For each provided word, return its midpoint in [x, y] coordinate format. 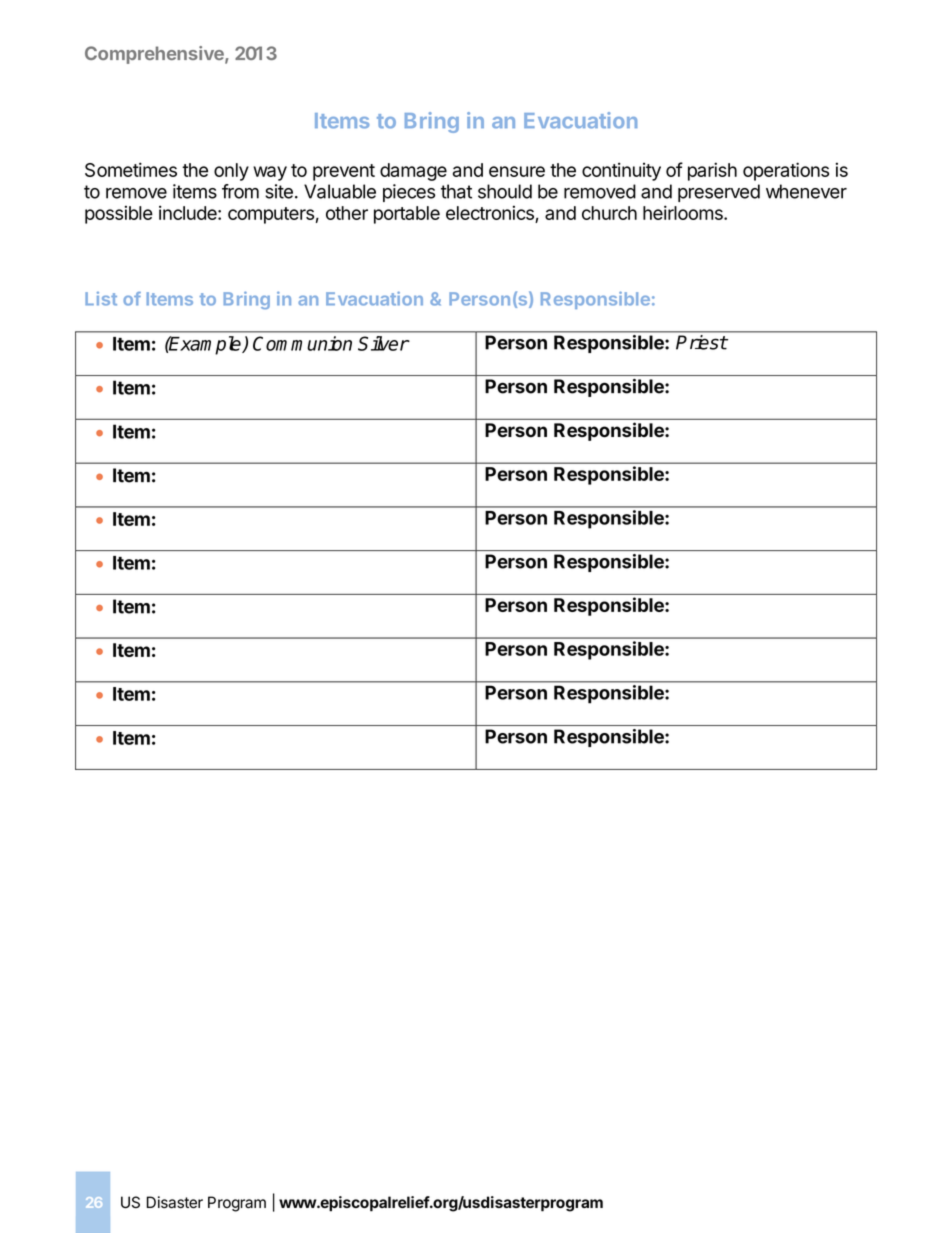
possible [119, 214]
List [101, 299]
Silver [383, 343]
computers [271, 215]
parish [712, 171]
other [347, 213]
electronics [490, 212]
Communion [302, 343]
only [231, 172]
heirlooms [684, 212]
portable [407, 215]
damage [413, 172]
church [609, 213]
